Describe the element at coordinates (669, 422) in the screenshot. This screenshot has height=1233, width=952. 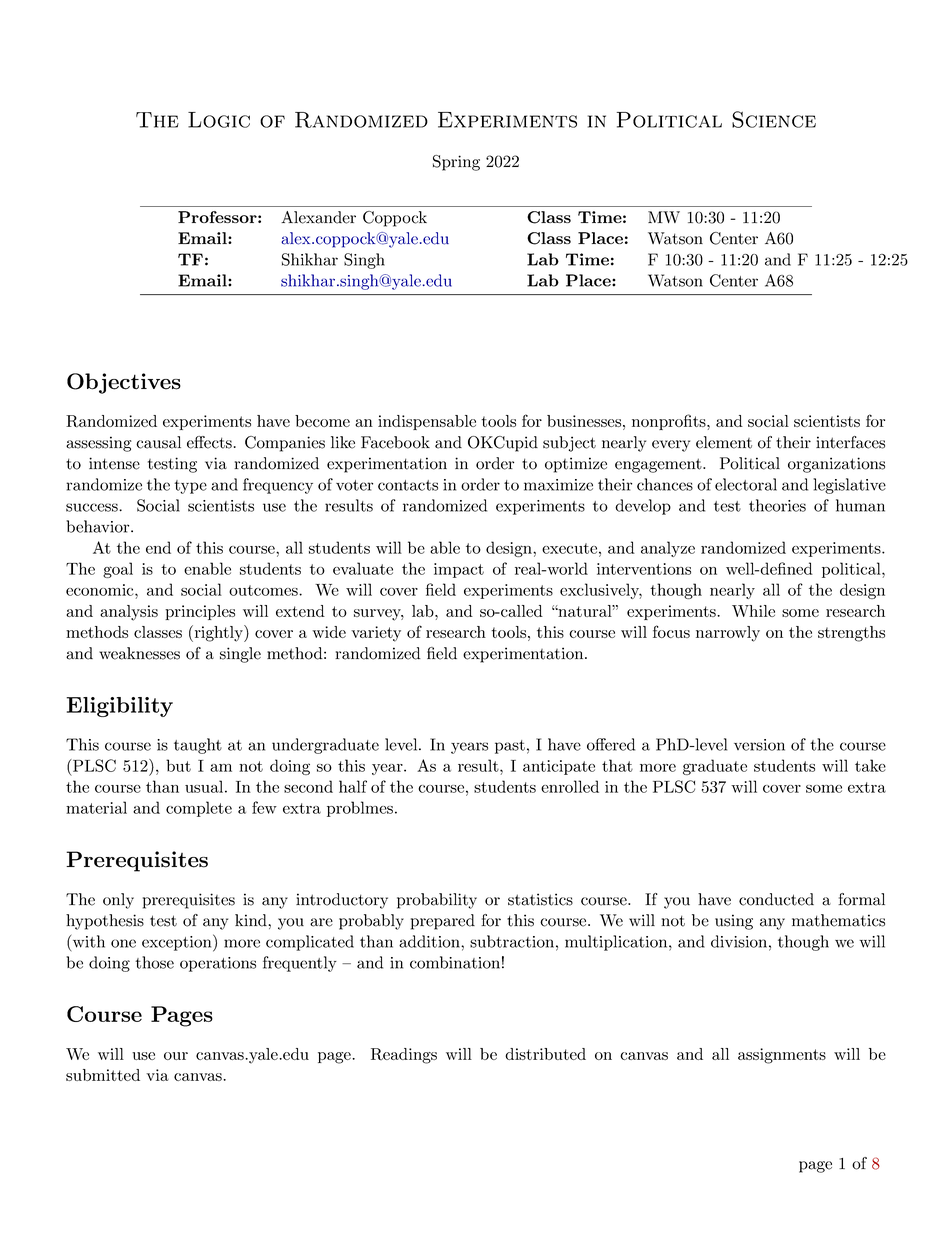
I see `nonprofits` at that location.
